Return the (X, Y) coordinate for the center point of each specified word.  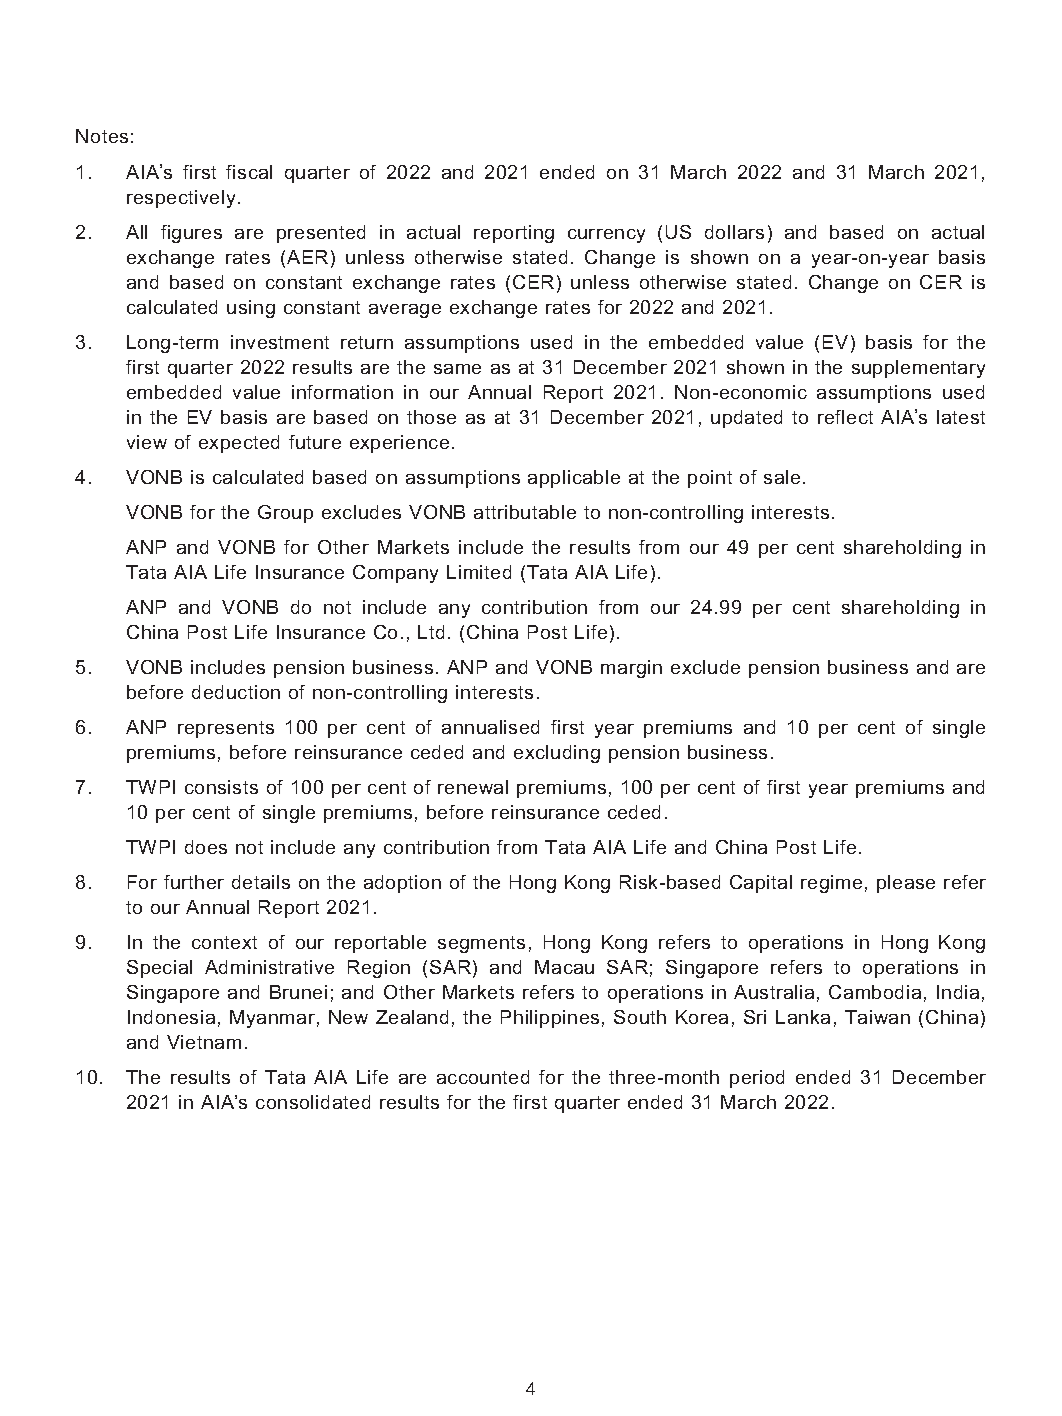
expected (239, 444)
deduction (236, 692)
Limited (479, 572)
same (457, 369)
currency (606, 236)
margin (631, 669)
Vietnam (204, 1042)
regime (831, 884)
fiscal (249, 172)
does (206, 847)
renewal (473, 787)
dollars (734, 232)
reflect (845, 417)
